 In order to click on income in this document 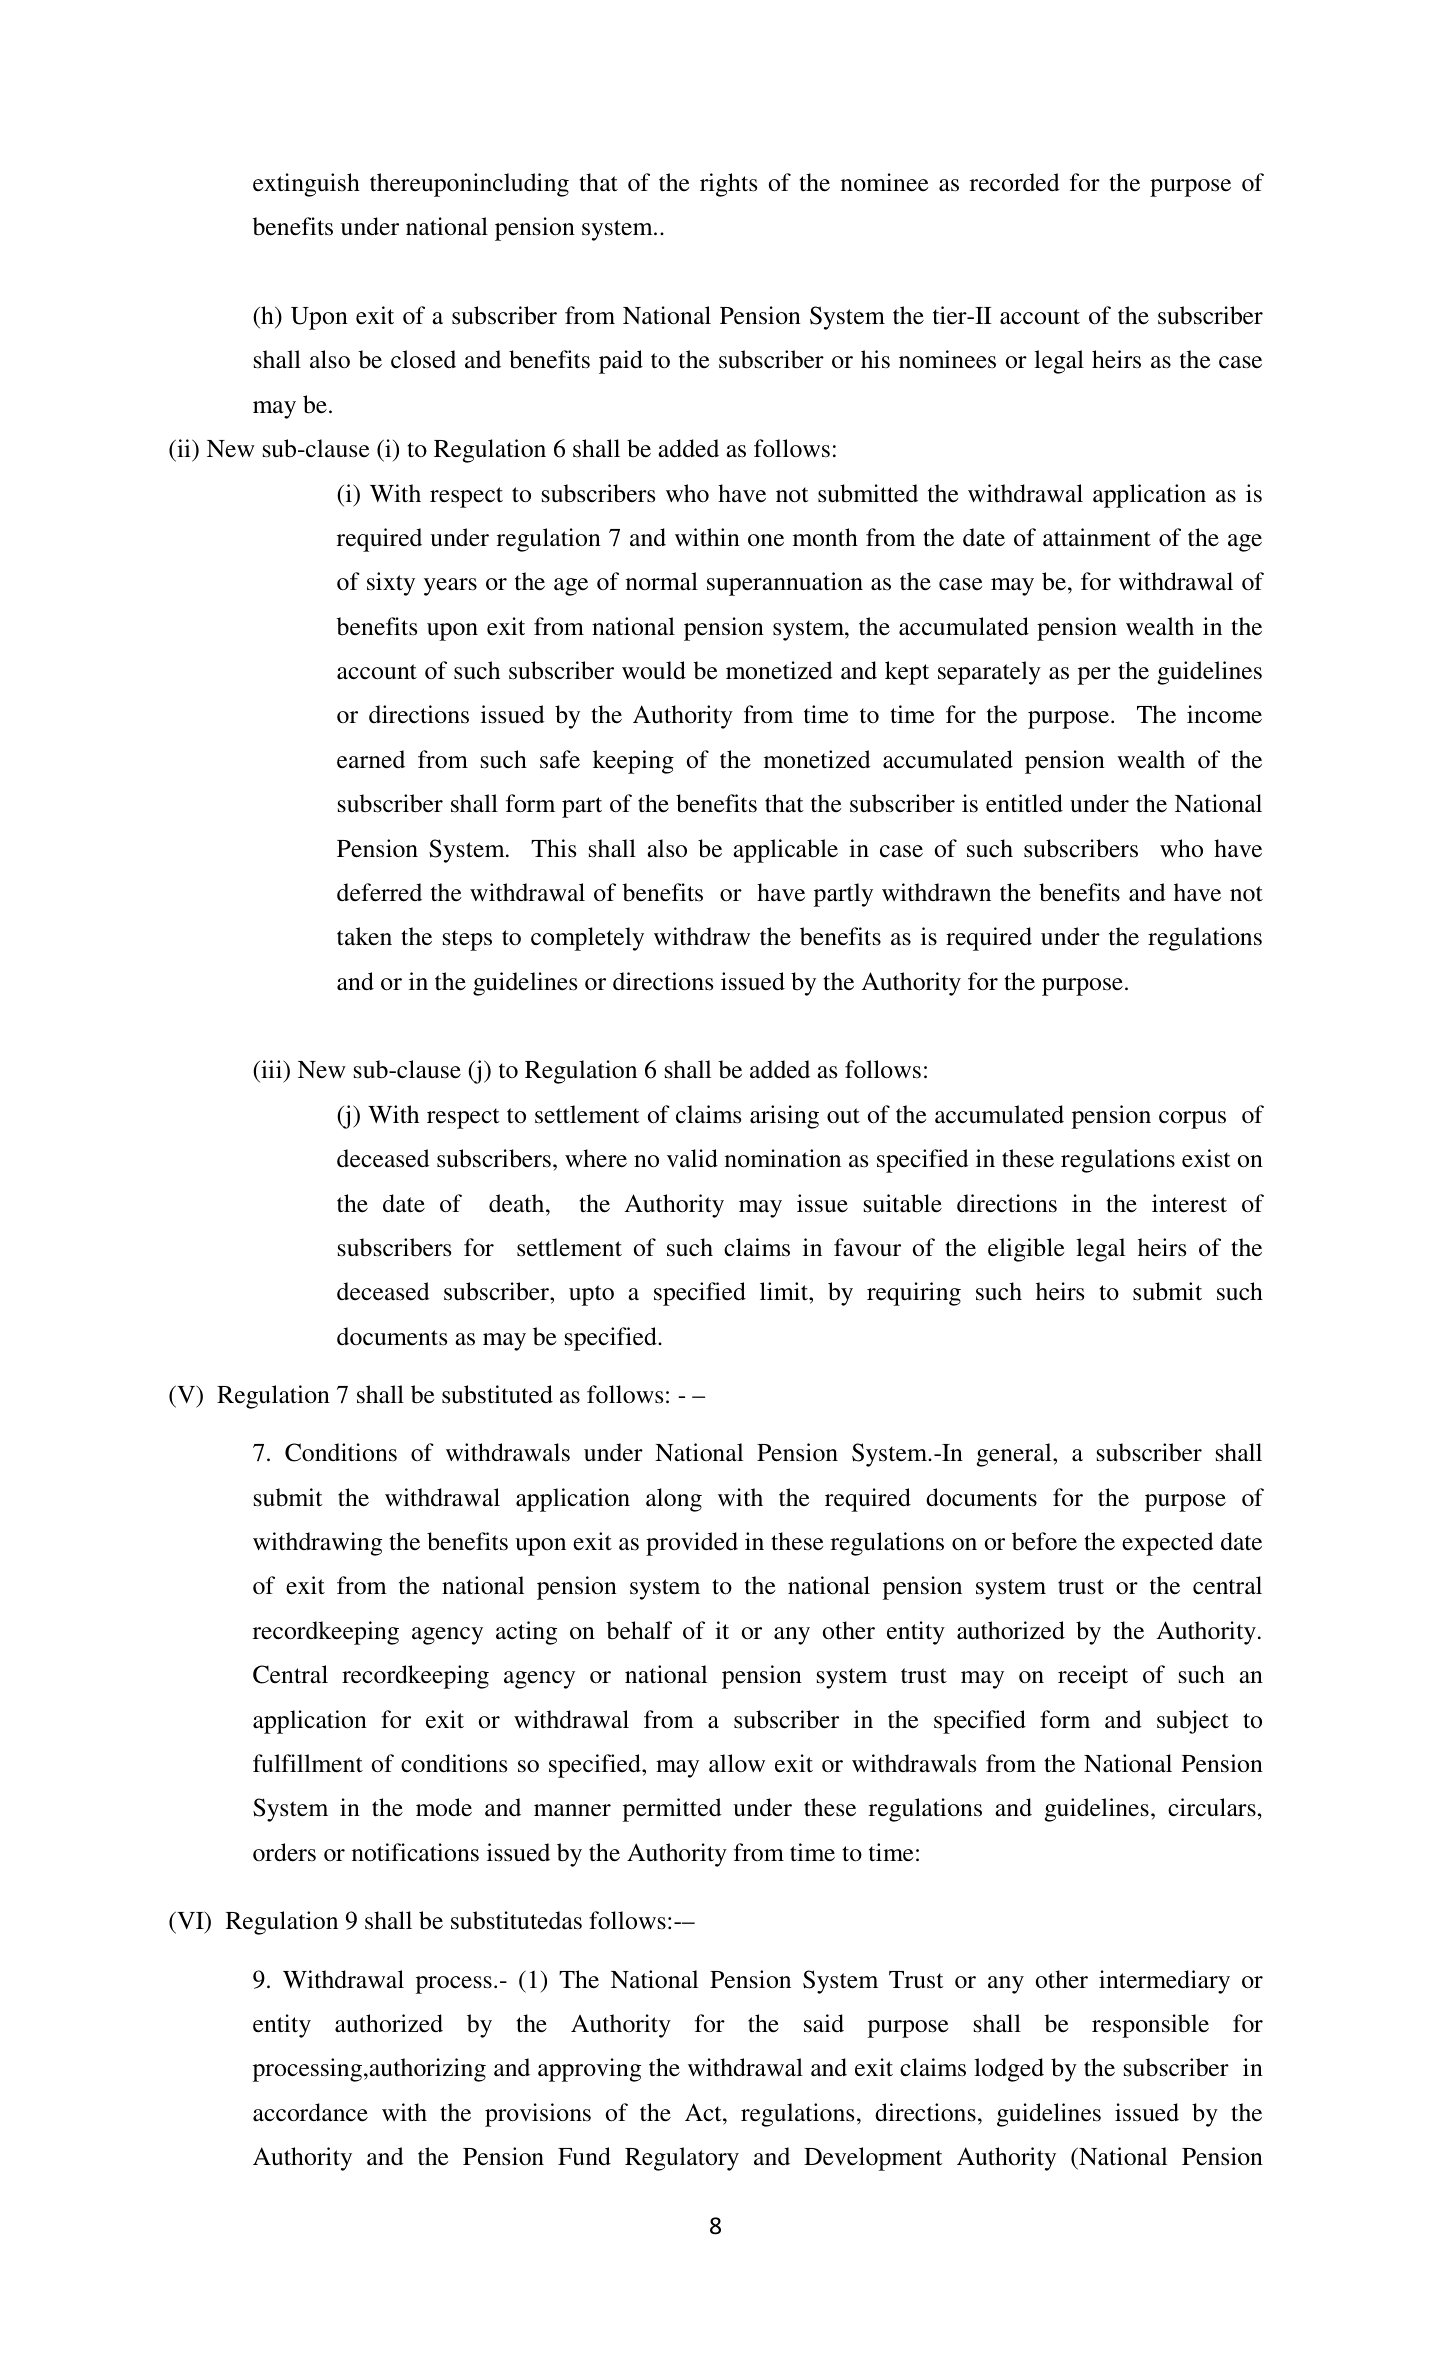, I will do `click(1224, 714)`.
